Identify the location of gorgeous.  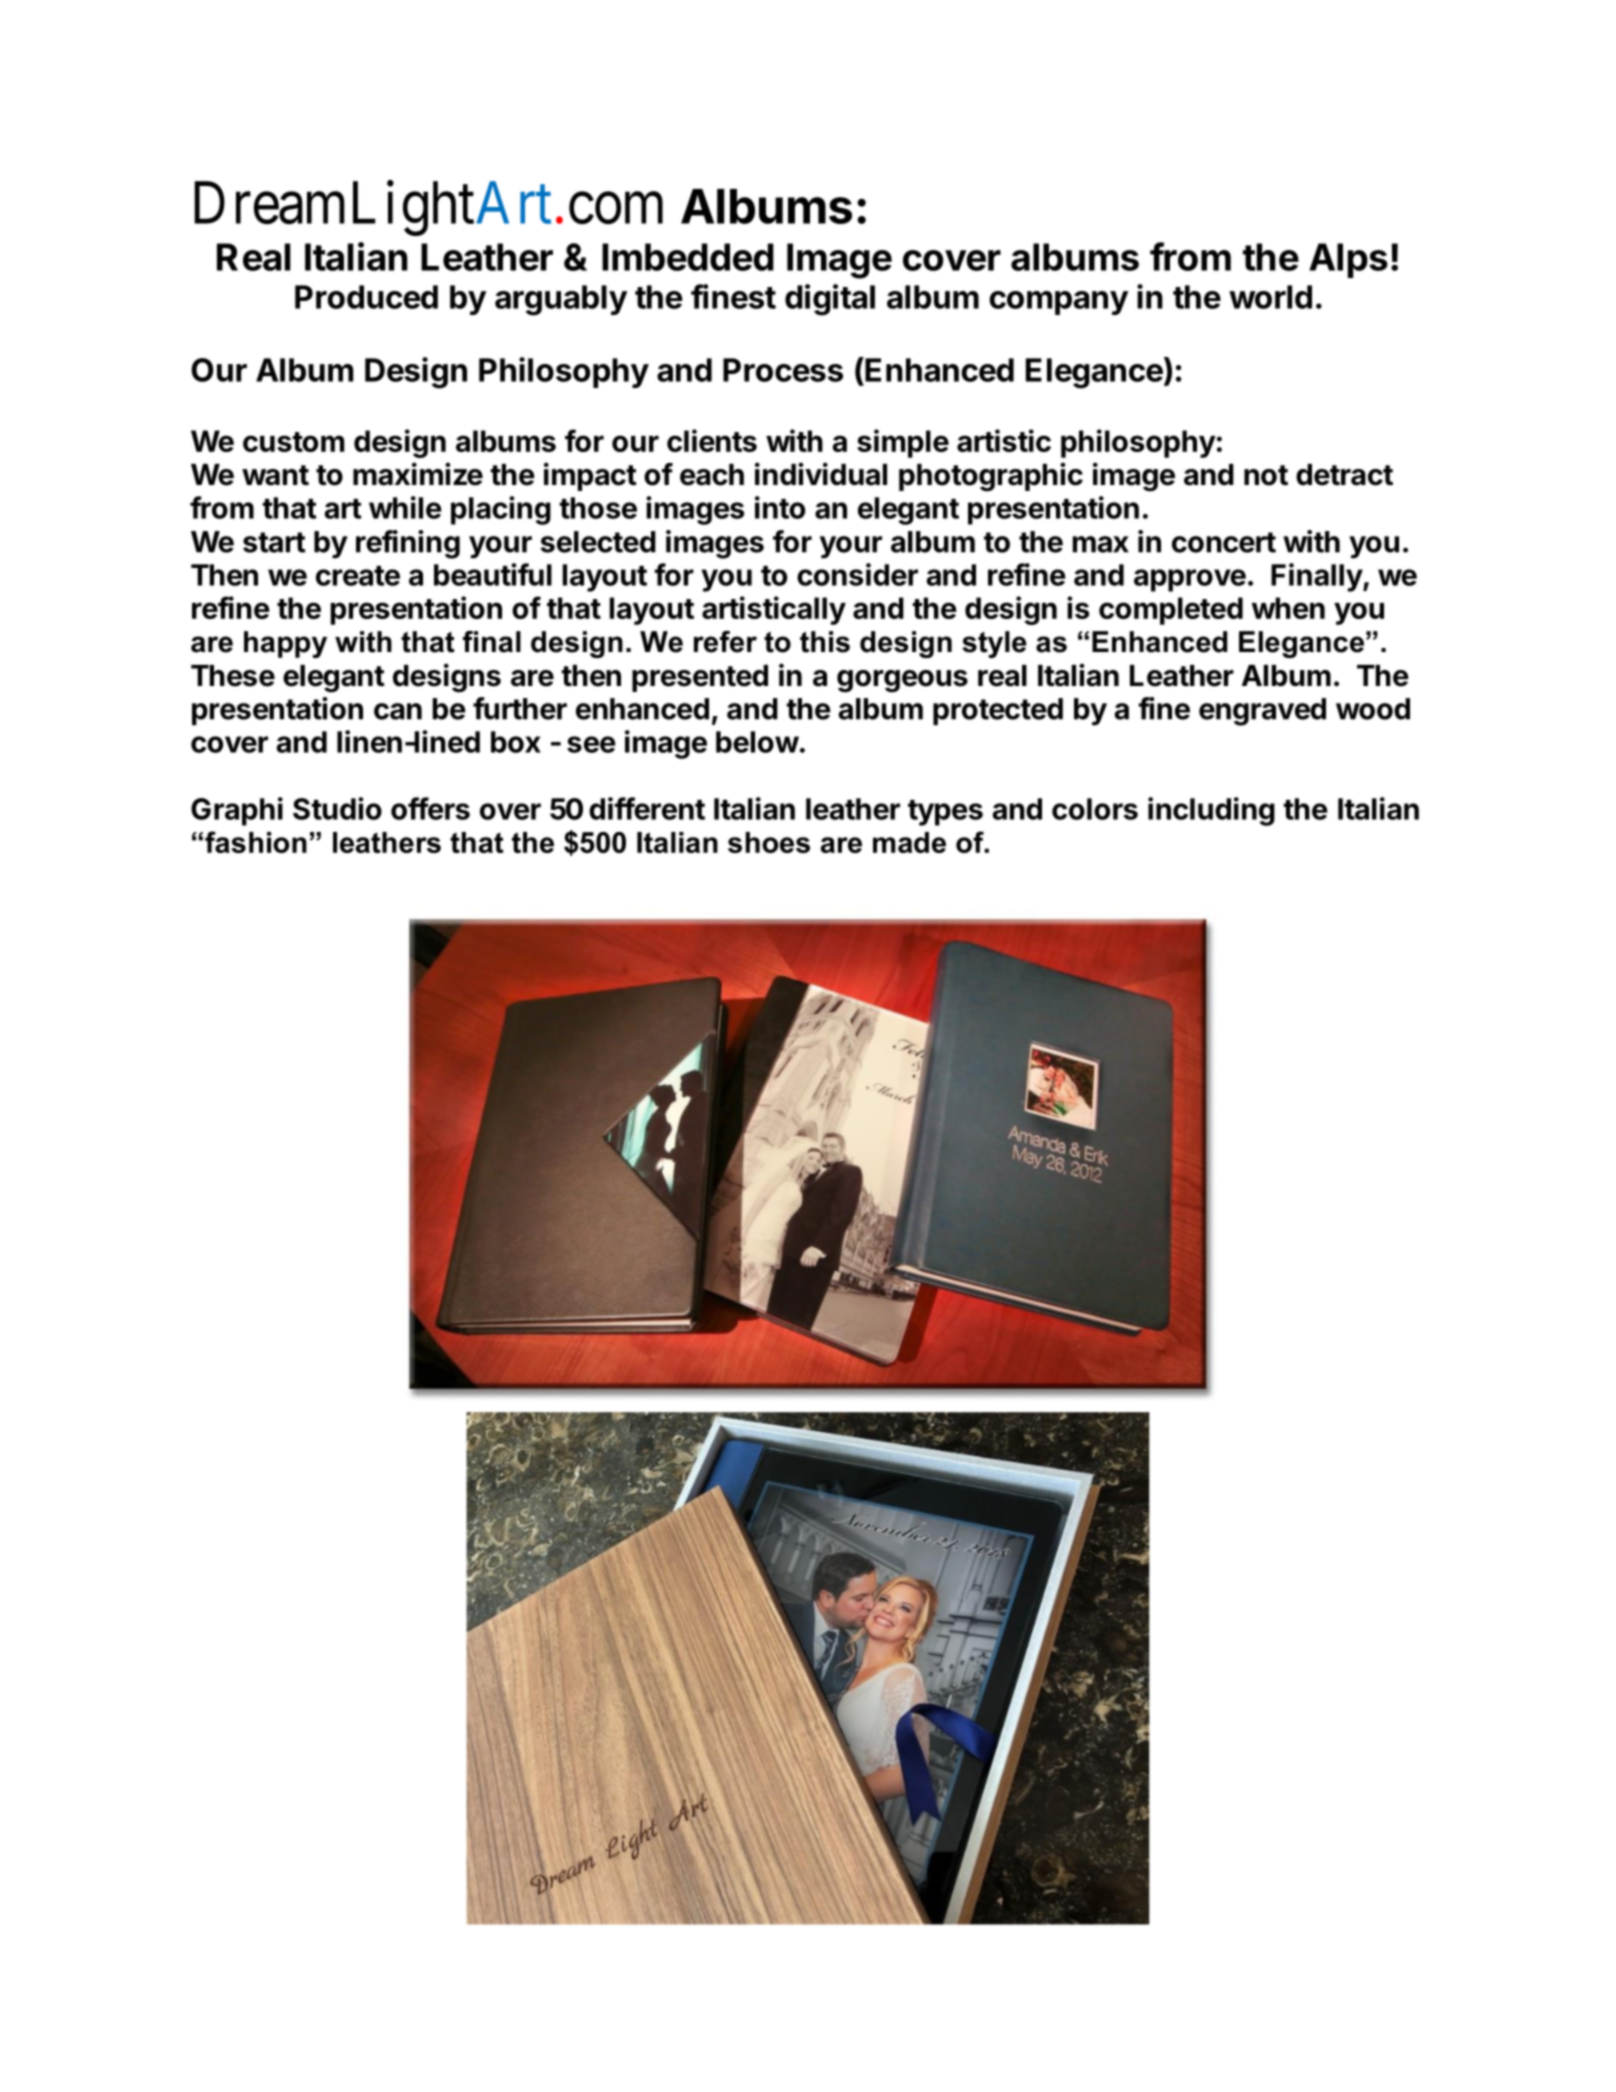
(902, 681).
